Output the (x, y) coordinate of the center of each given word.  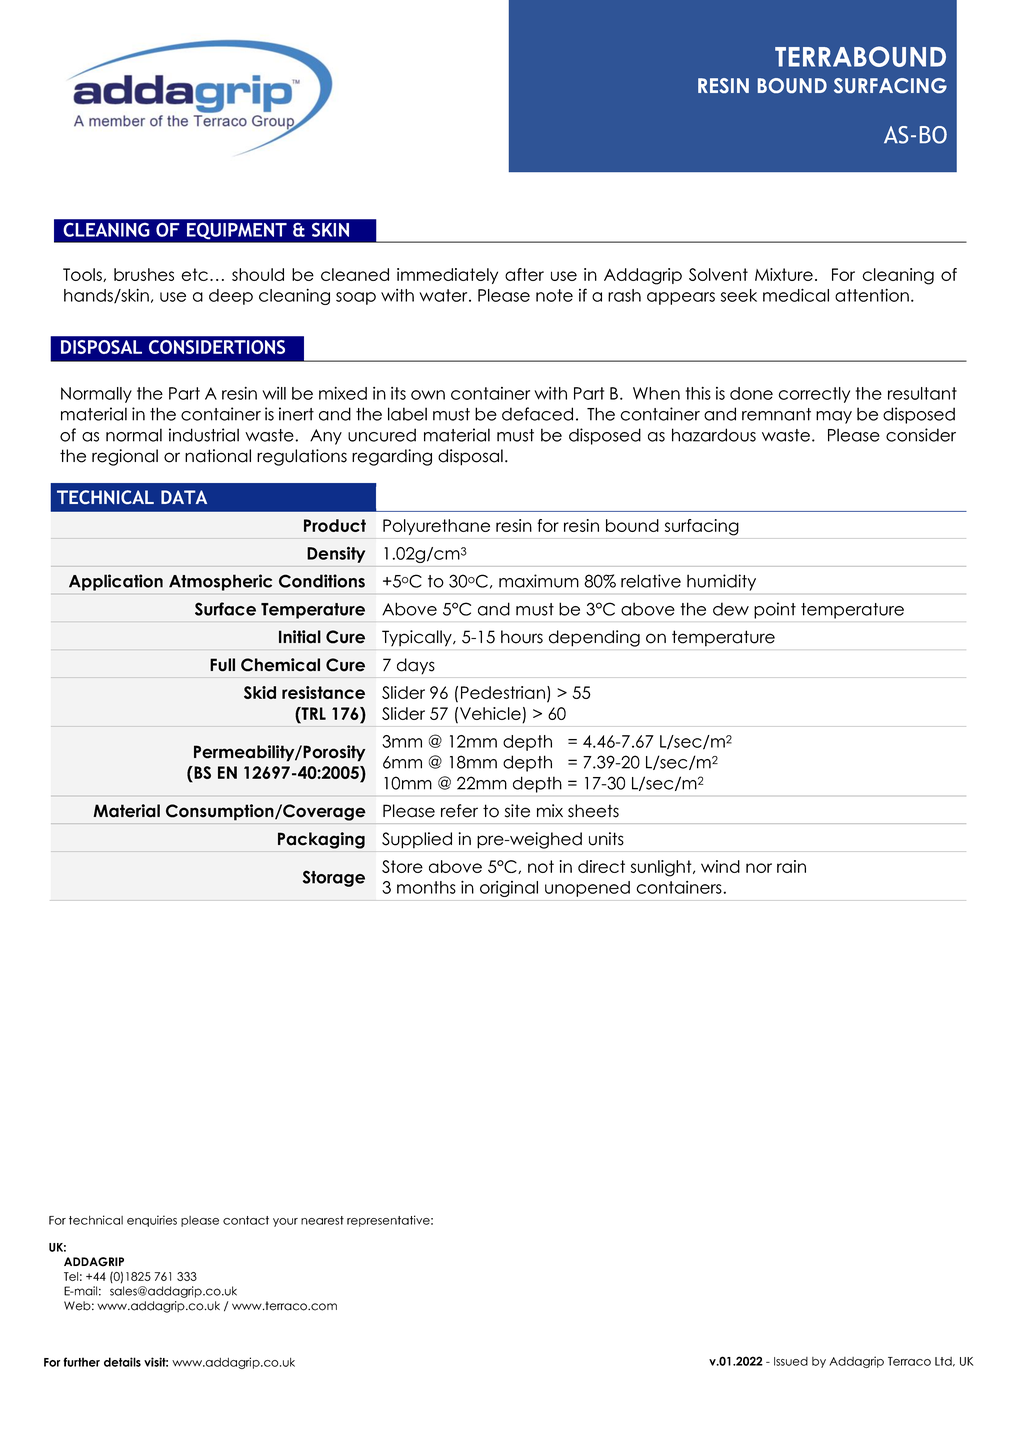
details (122, 1362)
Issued (791, 1361)
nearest (322, 1220)
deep (231, 297)
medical (796, 295)
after (524, 274)
